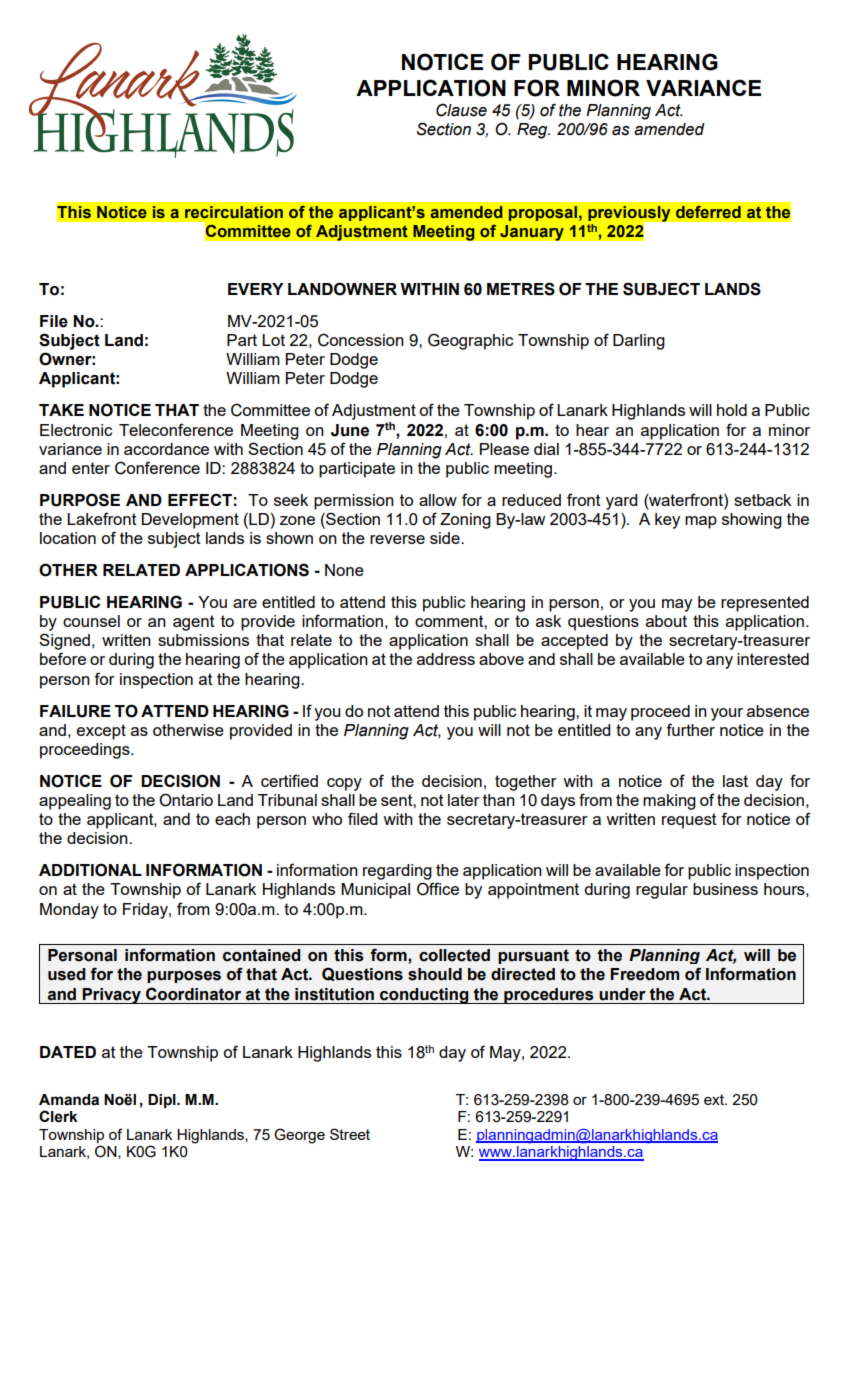 This image has width=849, height=1400. I want to click on regarding, so click(397, 872).
